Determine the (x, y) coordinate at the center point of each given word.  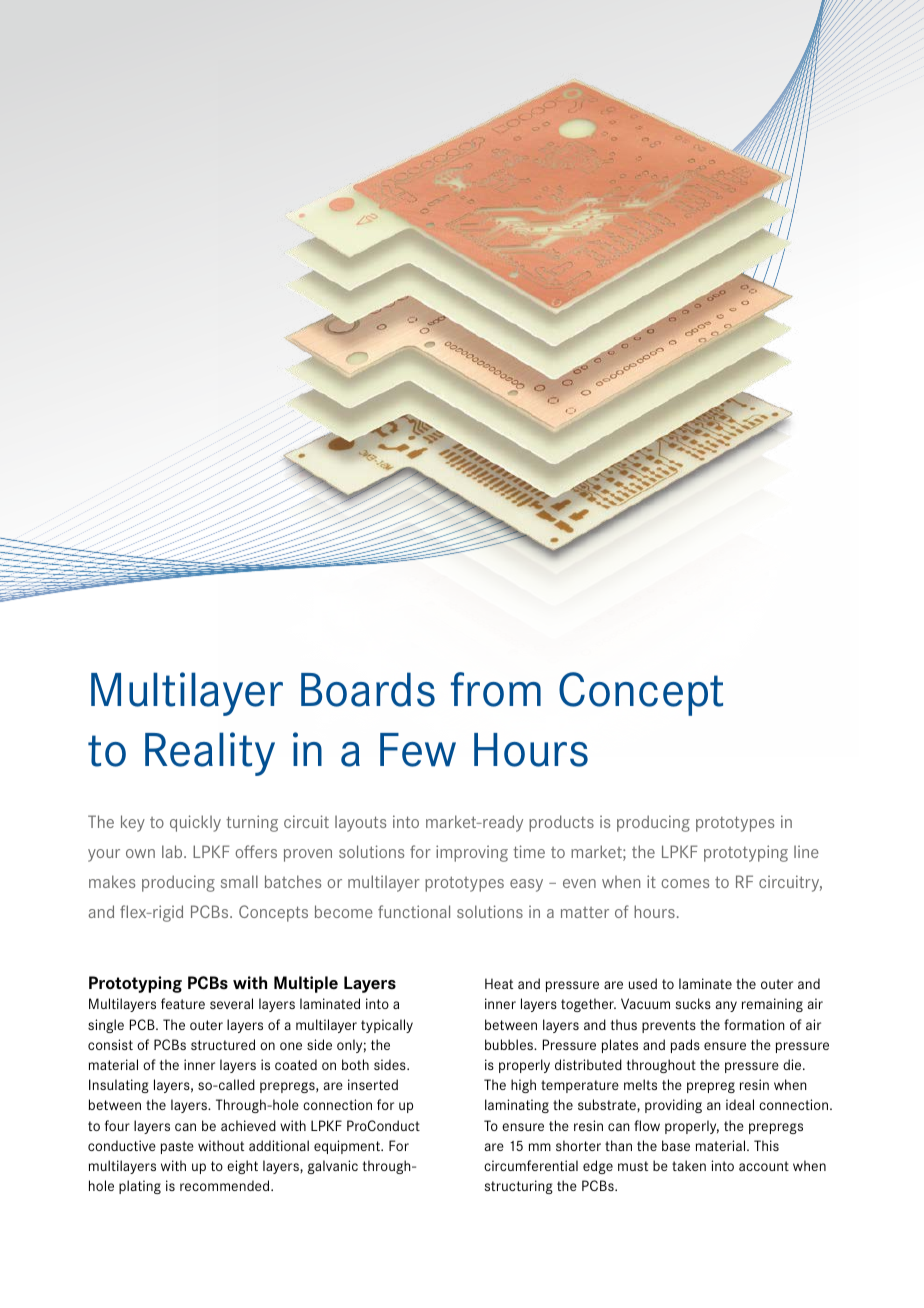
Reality (210, 754)
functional (414, 911)
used (643, 983)
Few (418, 750)
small (239, 881)
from (496, 689)
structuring (519, 1187)
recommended (226, 1185)
